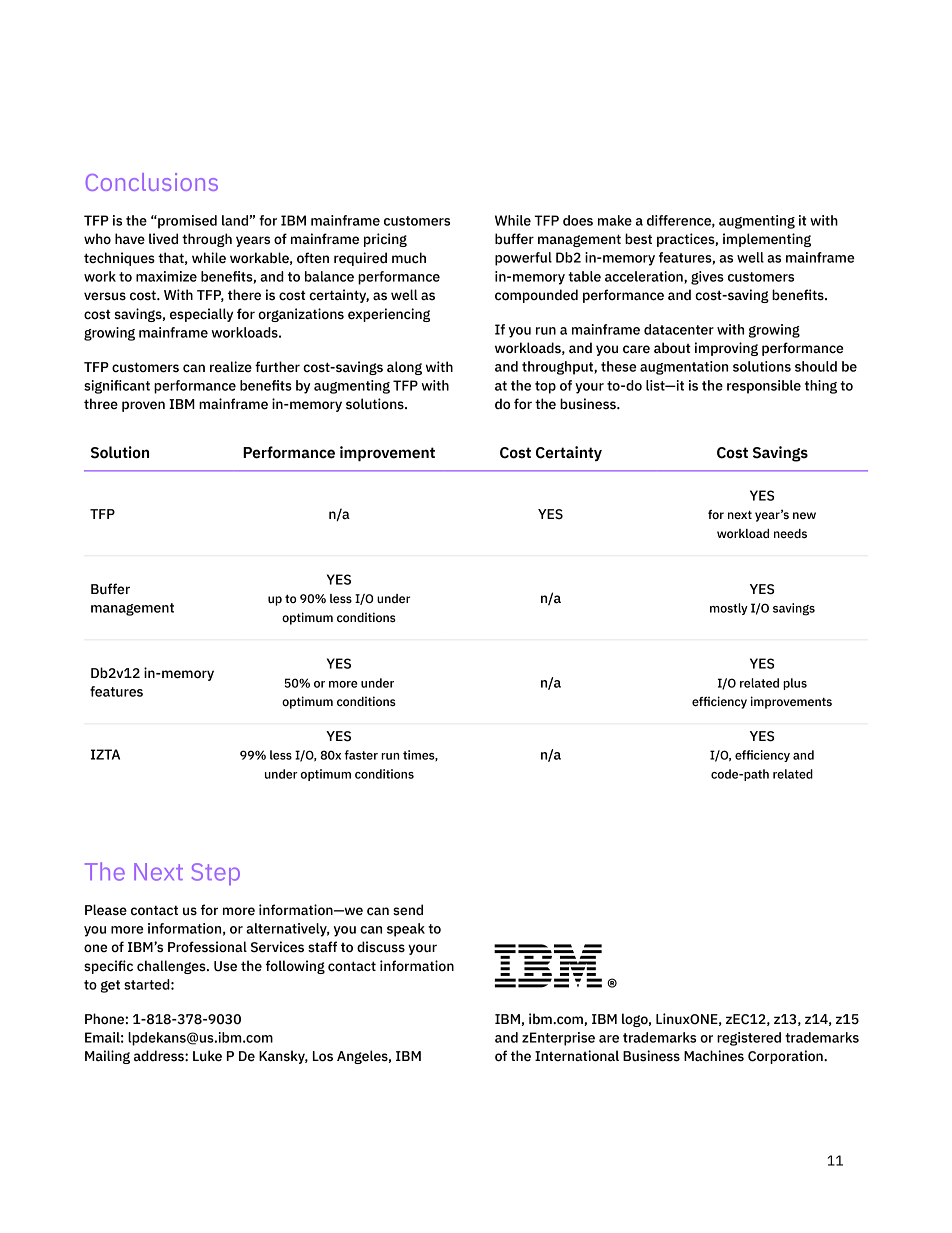  Describe the element at coordinates (729, 609) in the document. I see `mostly` at that location.
